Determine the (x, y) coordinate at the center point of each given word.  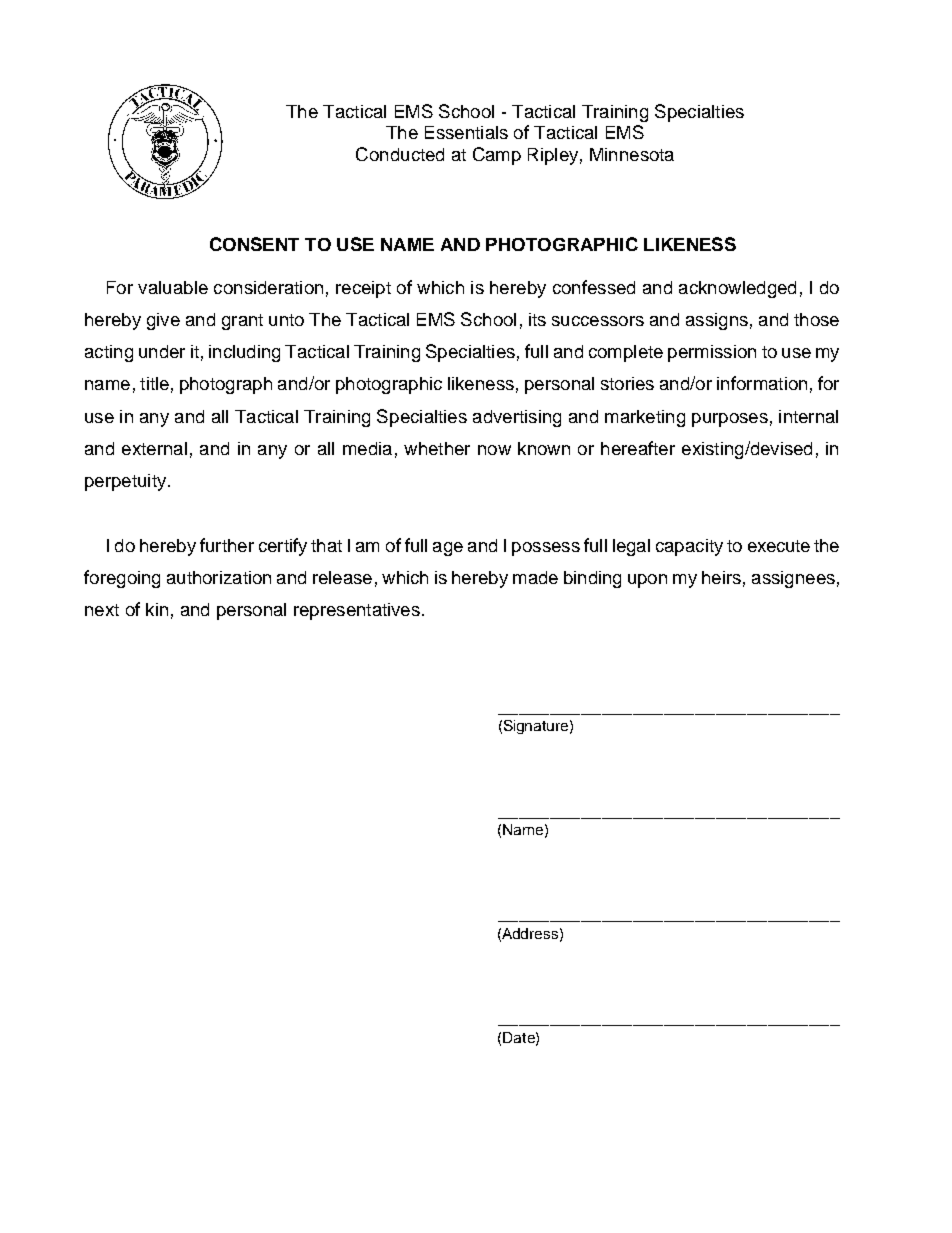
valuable (173, 287)
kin (157, 609)
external (154, 448)
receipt (363, 289)
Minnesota (632, 154)
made (535, 577)
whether (437, 448)
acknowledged (737, 289)
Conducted (400, 154)
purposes (730, 420)
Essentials (466, 132)
